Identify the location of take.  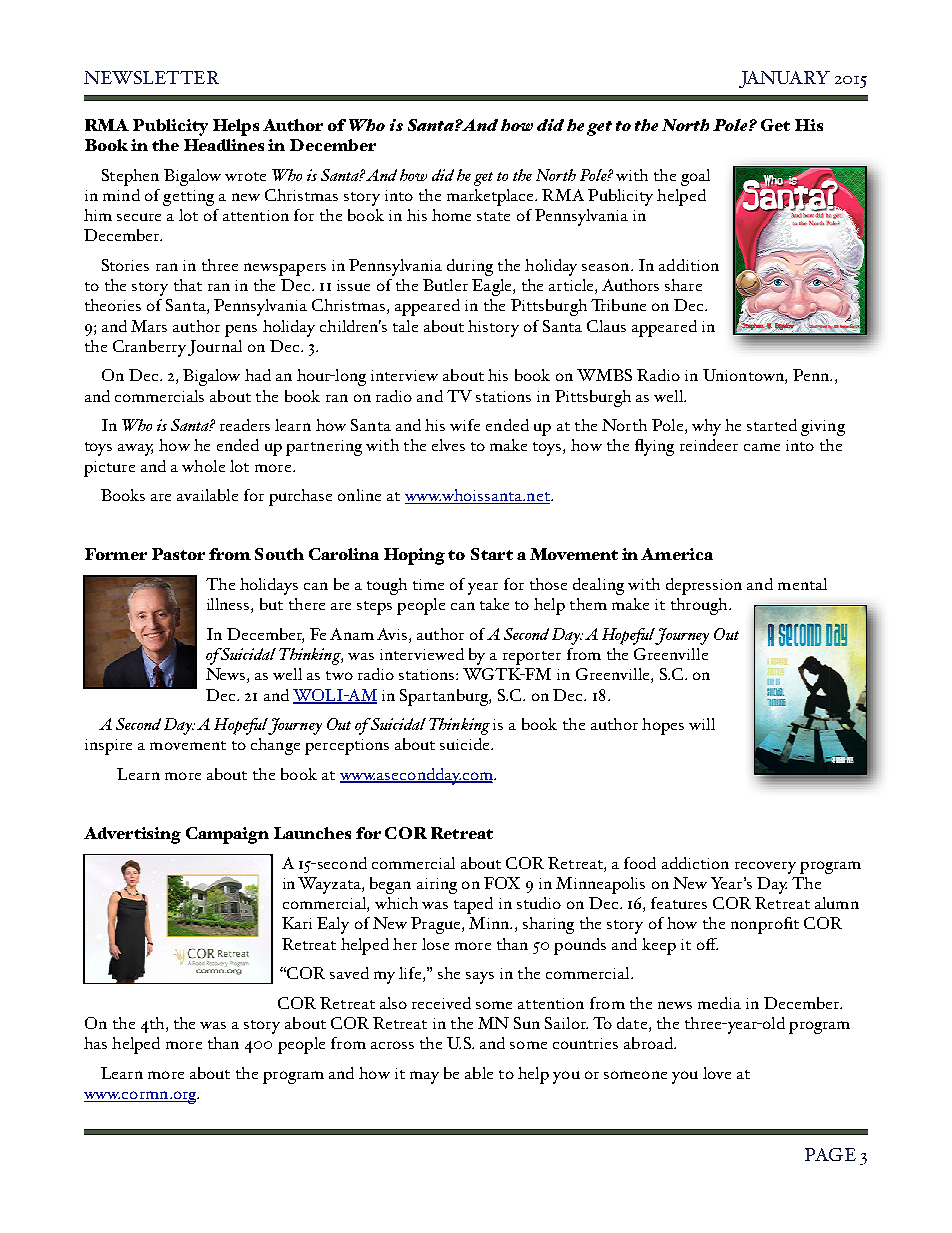
(494, 604).
